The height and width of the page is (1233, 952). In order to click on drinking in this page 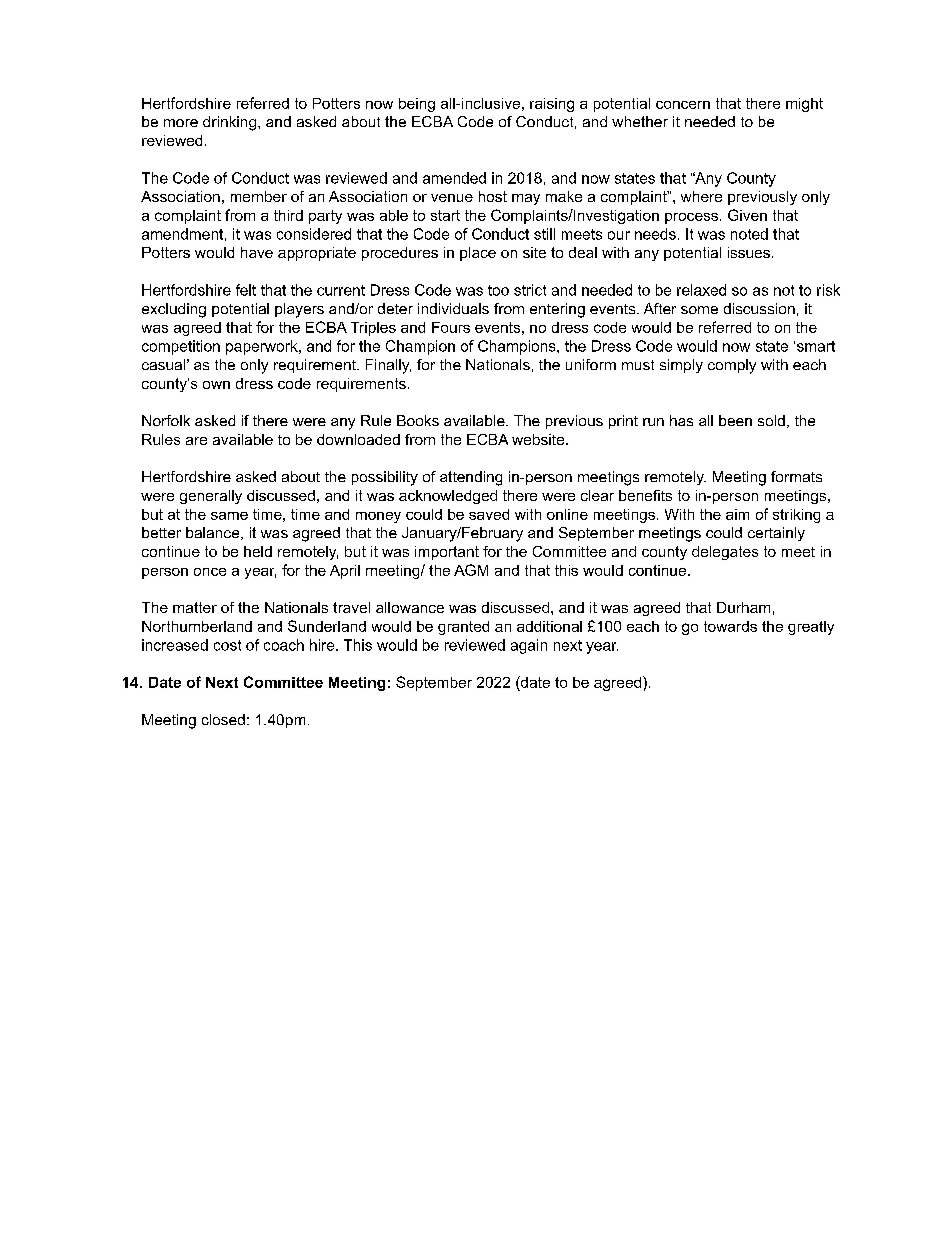, I will do `click(229, 123)`.
